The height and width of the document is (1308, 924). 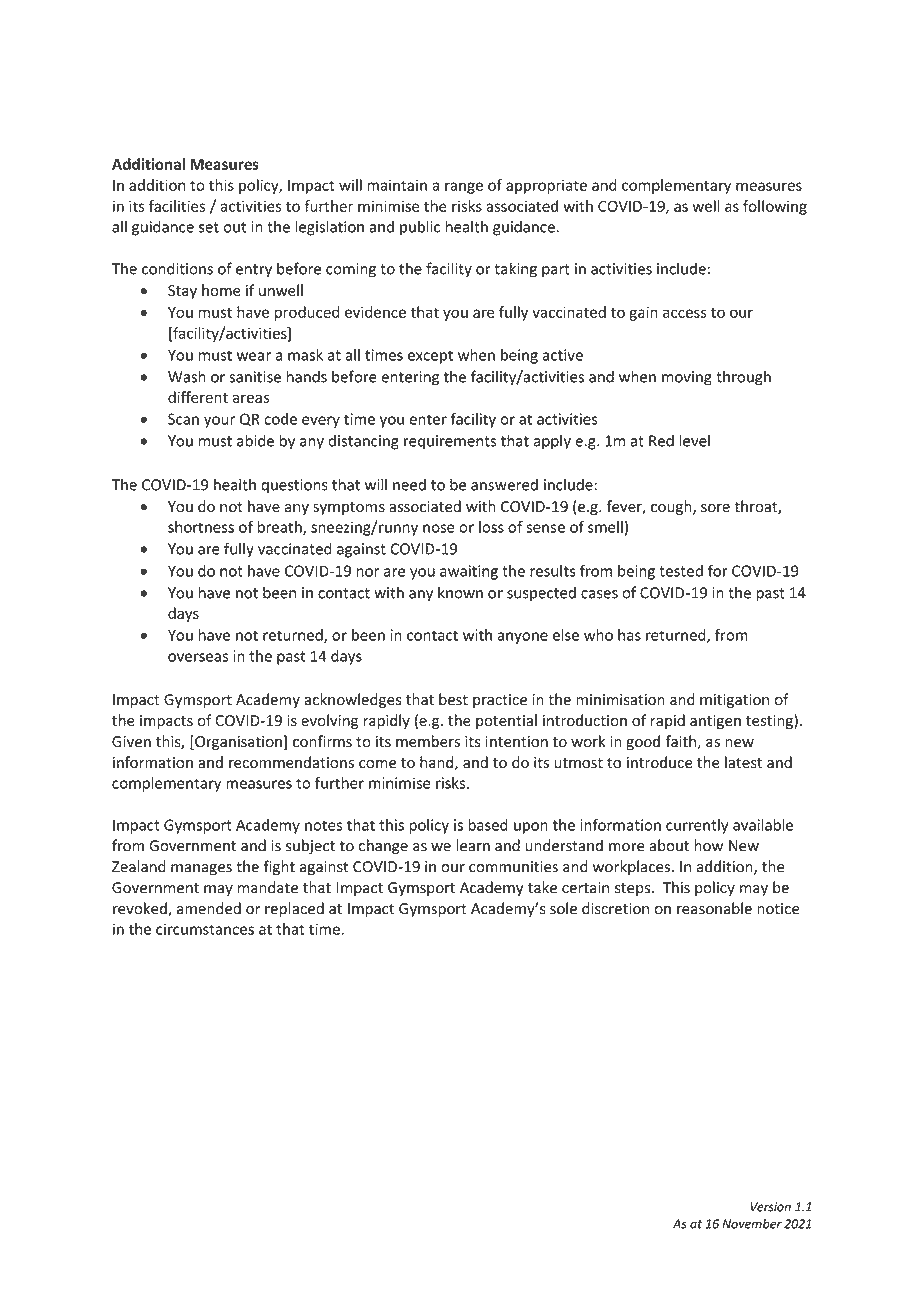 I want to click on following, so click(x=775, y=207).
